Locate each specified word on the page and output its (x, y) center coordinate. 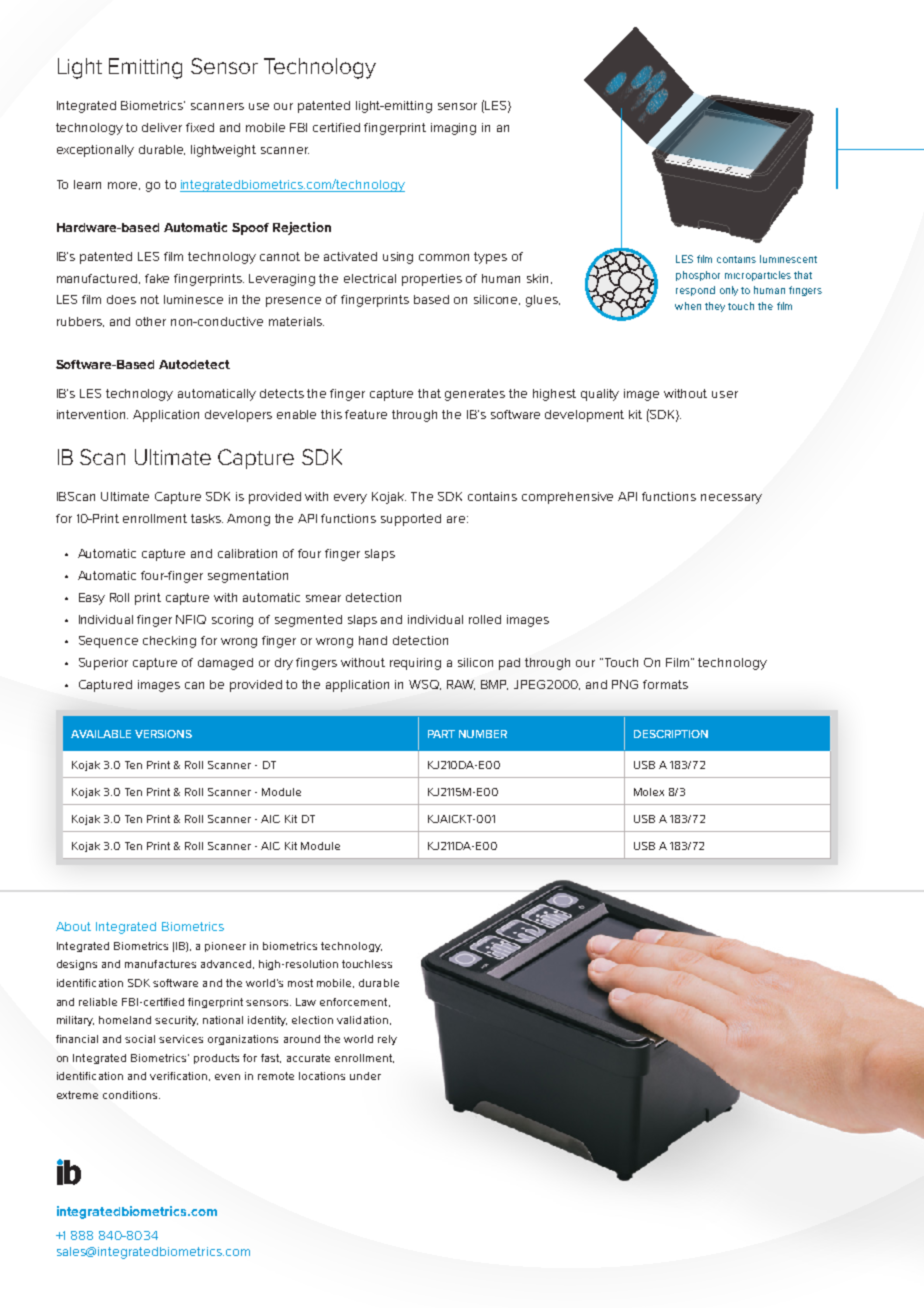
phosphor (698, 276)
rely (387, 1040)
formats (665, 684)
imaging (453, 129)
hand (373, 640)
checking (169, 642)
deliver (162, 127)
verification (180, 1076)
